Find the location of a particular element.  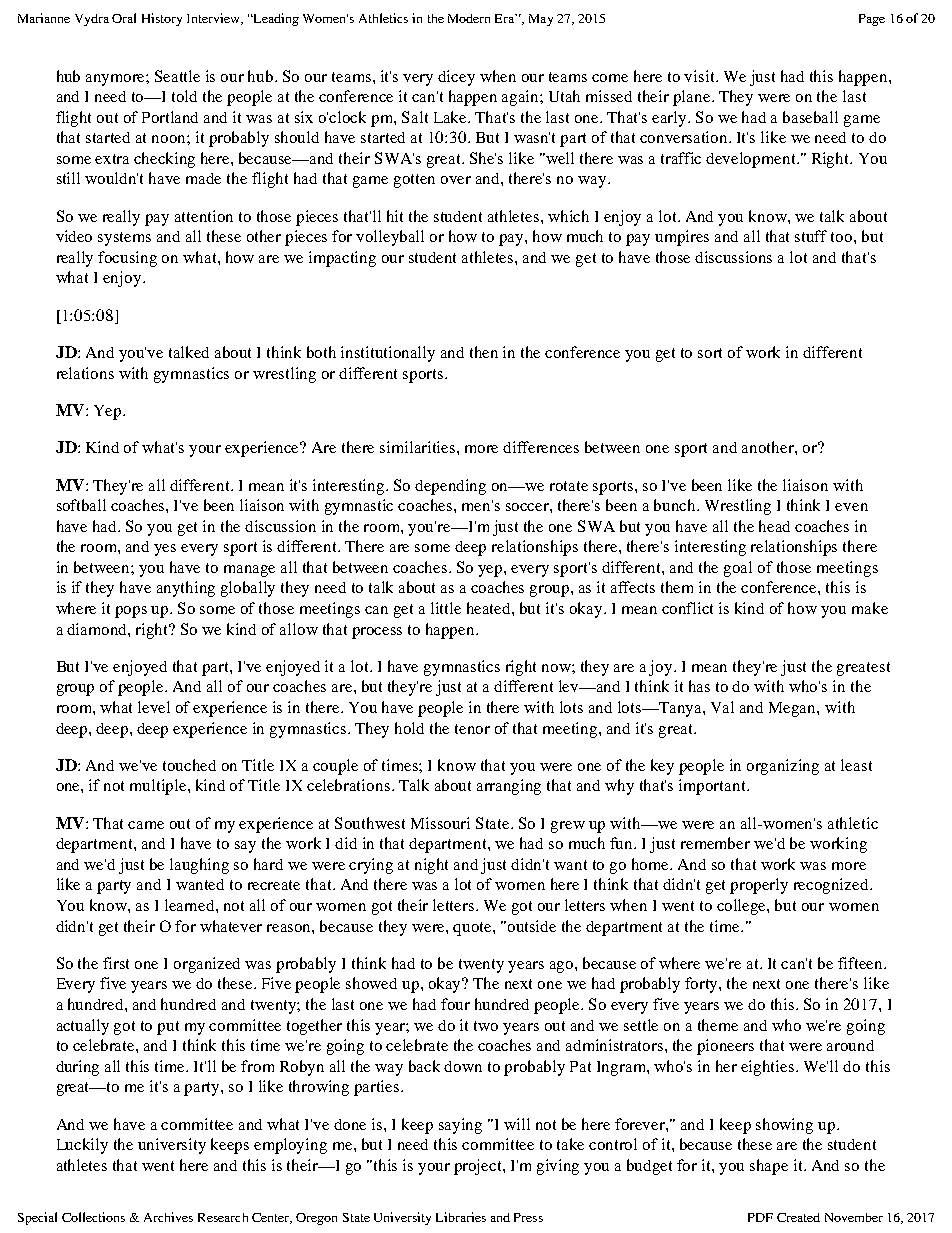

Seattle is located at coordinates (177, 76).
